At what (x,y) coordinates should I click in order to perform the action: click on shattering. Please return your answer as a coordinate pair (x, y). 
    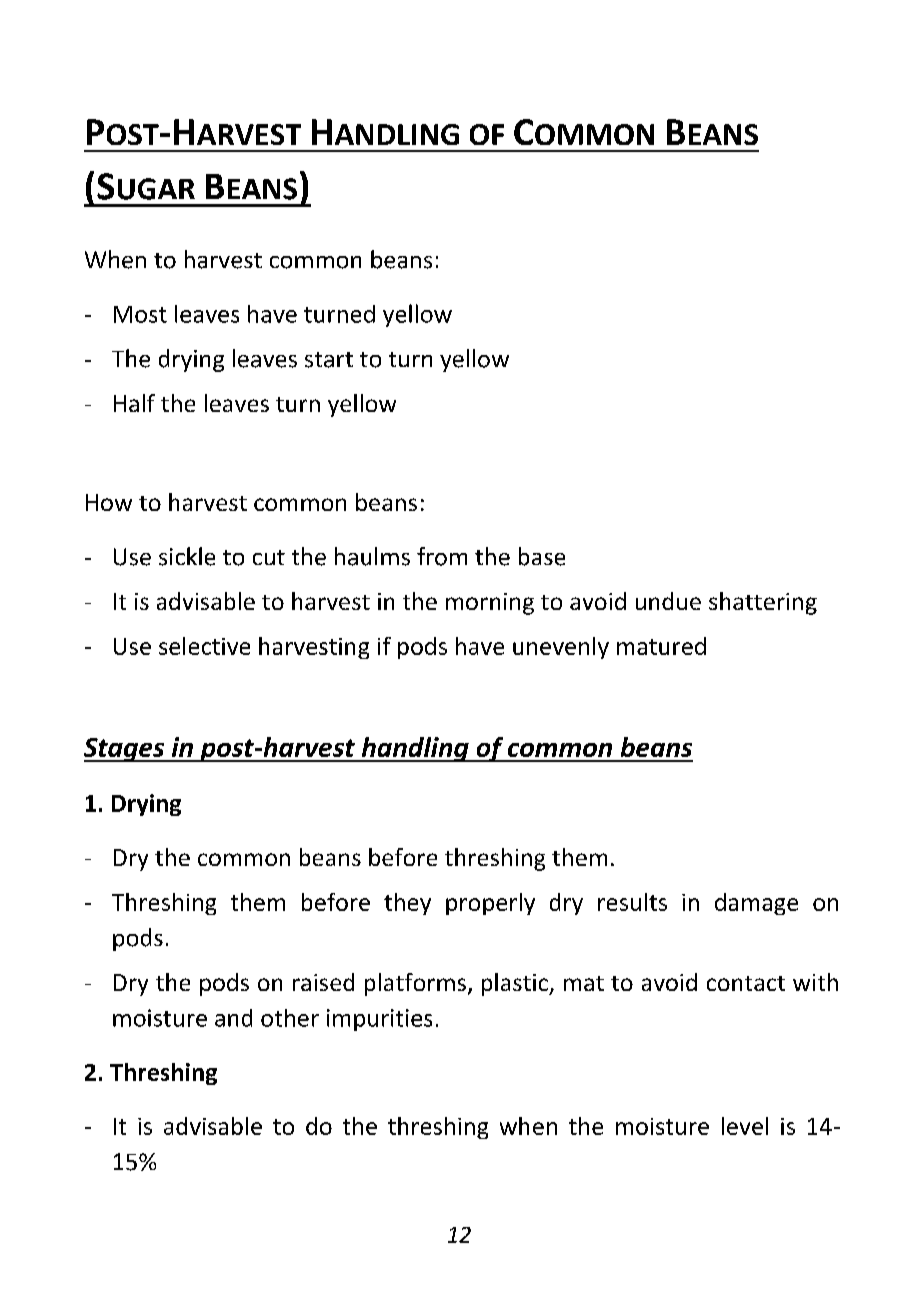
    Looking at the image, I should click on (763, 603).
